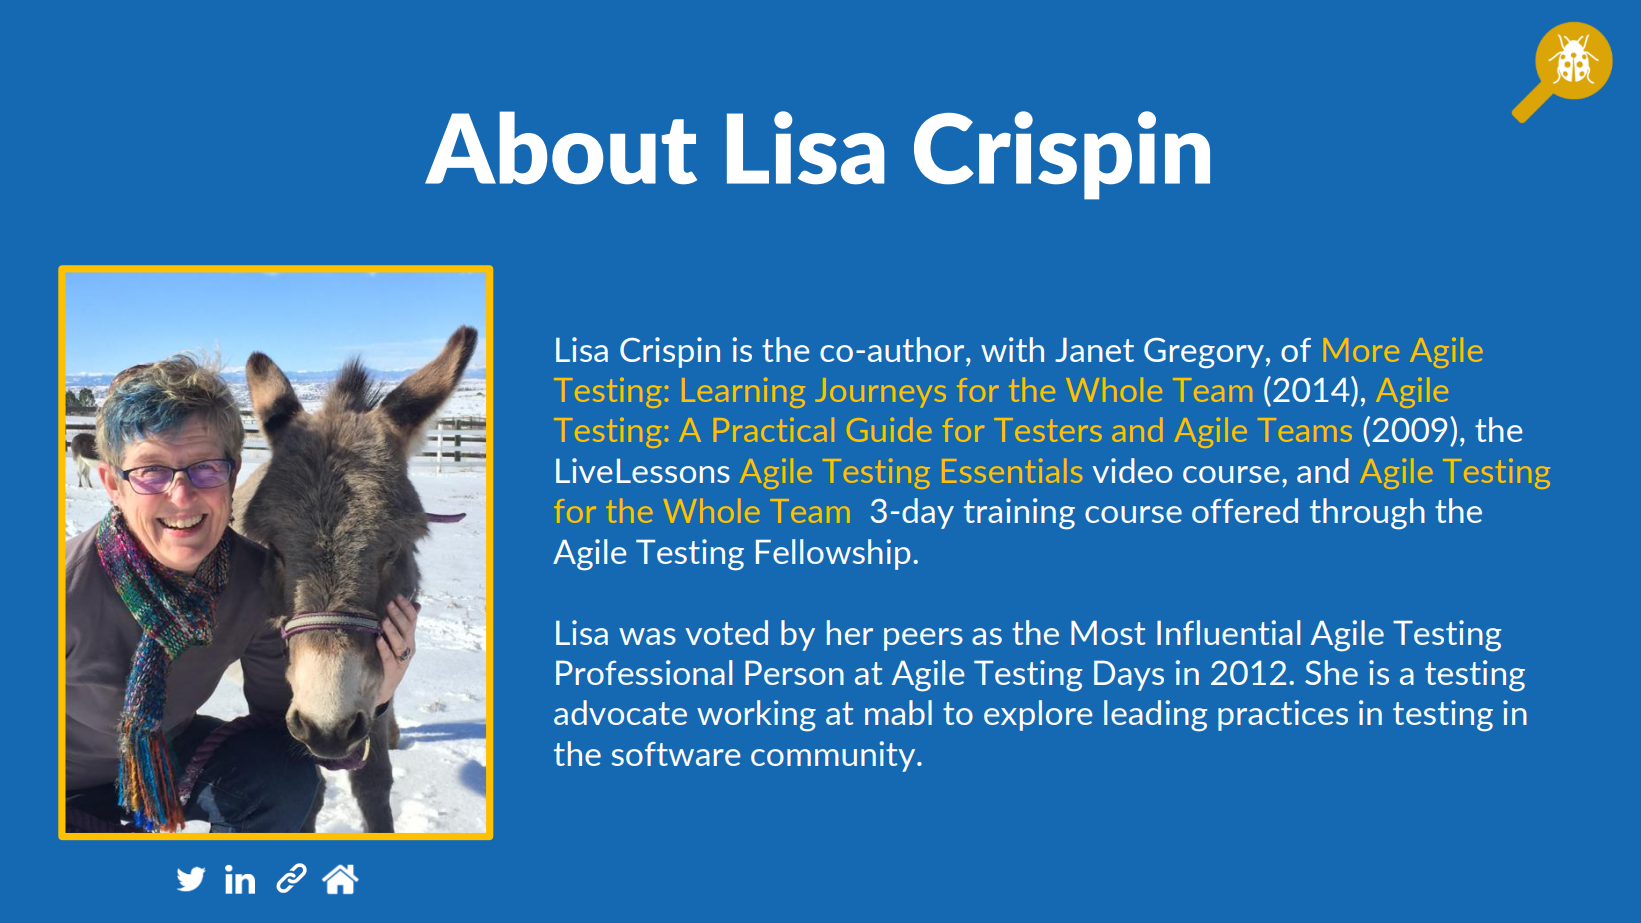 The height and width of the screenshot is (923, 1641). Describe the element at coordinates (1012, 349) in the screenshot. I see `with` at that location.
